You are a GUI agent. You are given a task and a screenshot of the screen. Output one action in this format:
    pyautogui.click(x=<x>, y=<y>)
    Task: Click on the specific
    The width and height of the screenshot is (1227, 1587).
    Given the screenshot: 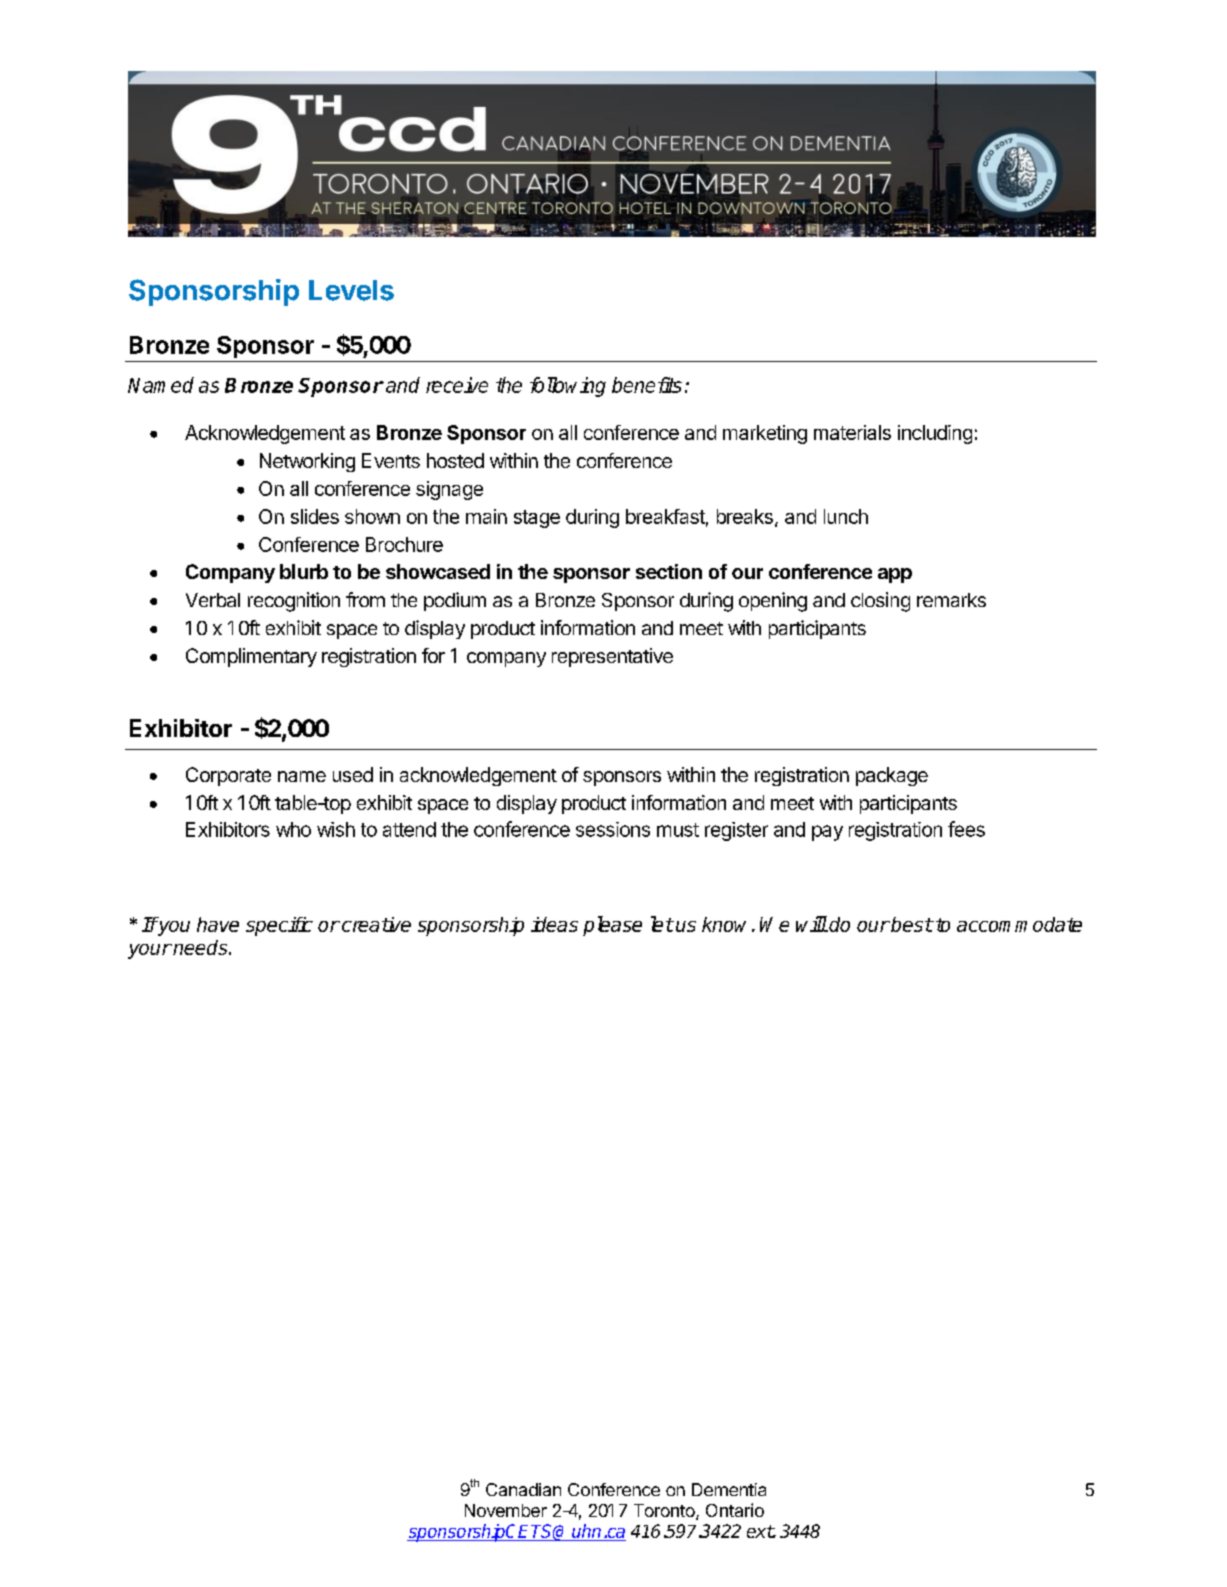 What is the action you would take?
    pyautogui.click(x=279, y=926)
